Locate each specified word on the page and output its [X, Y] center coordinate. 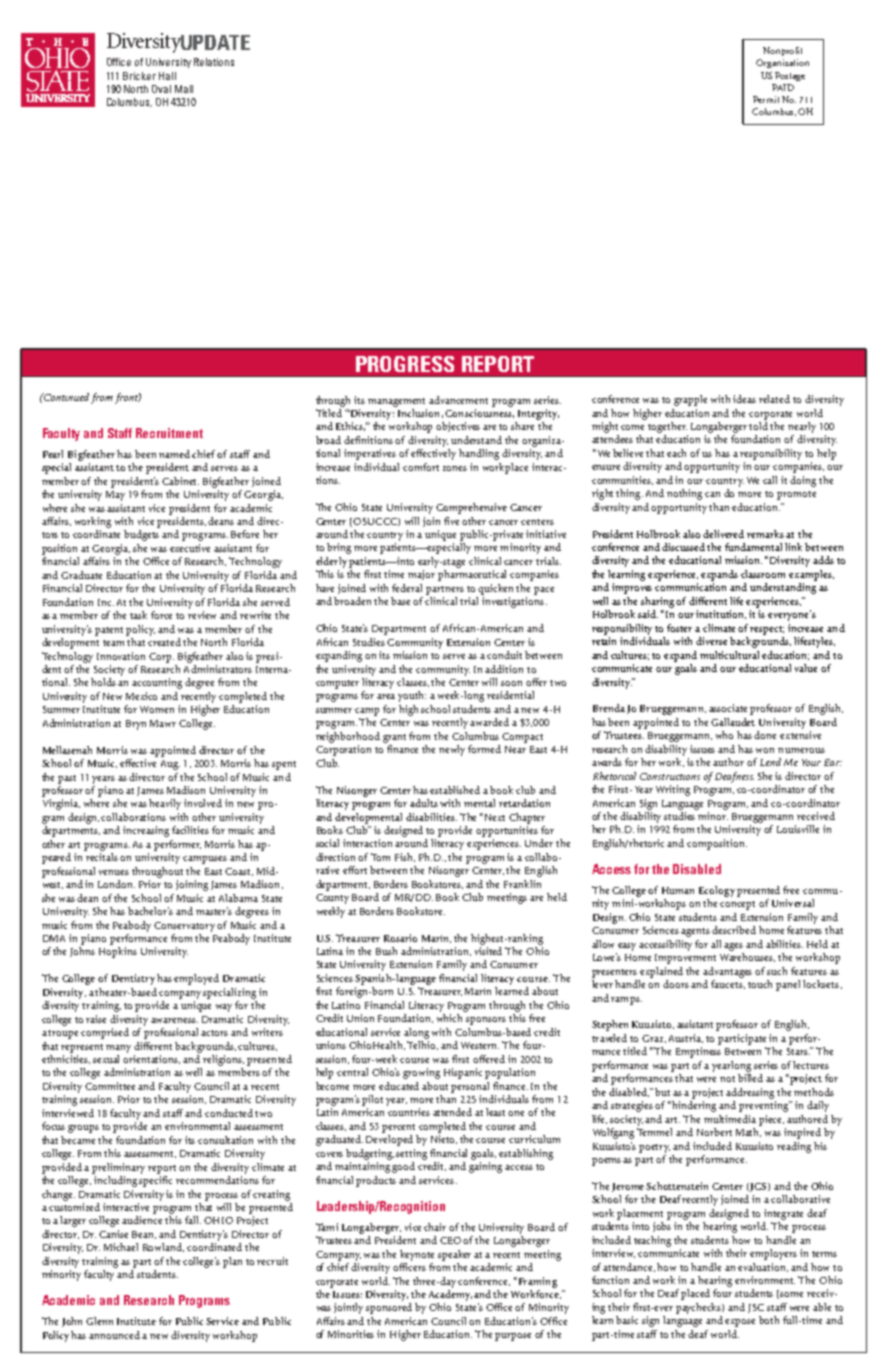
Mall [184, 89]
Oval [161, 89]
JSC [756, 1308]
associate [728, 708]
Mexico [141, 696]
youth [412, 696]
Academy [450, 1295]
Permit [766, 99]
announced [116, 1335]
